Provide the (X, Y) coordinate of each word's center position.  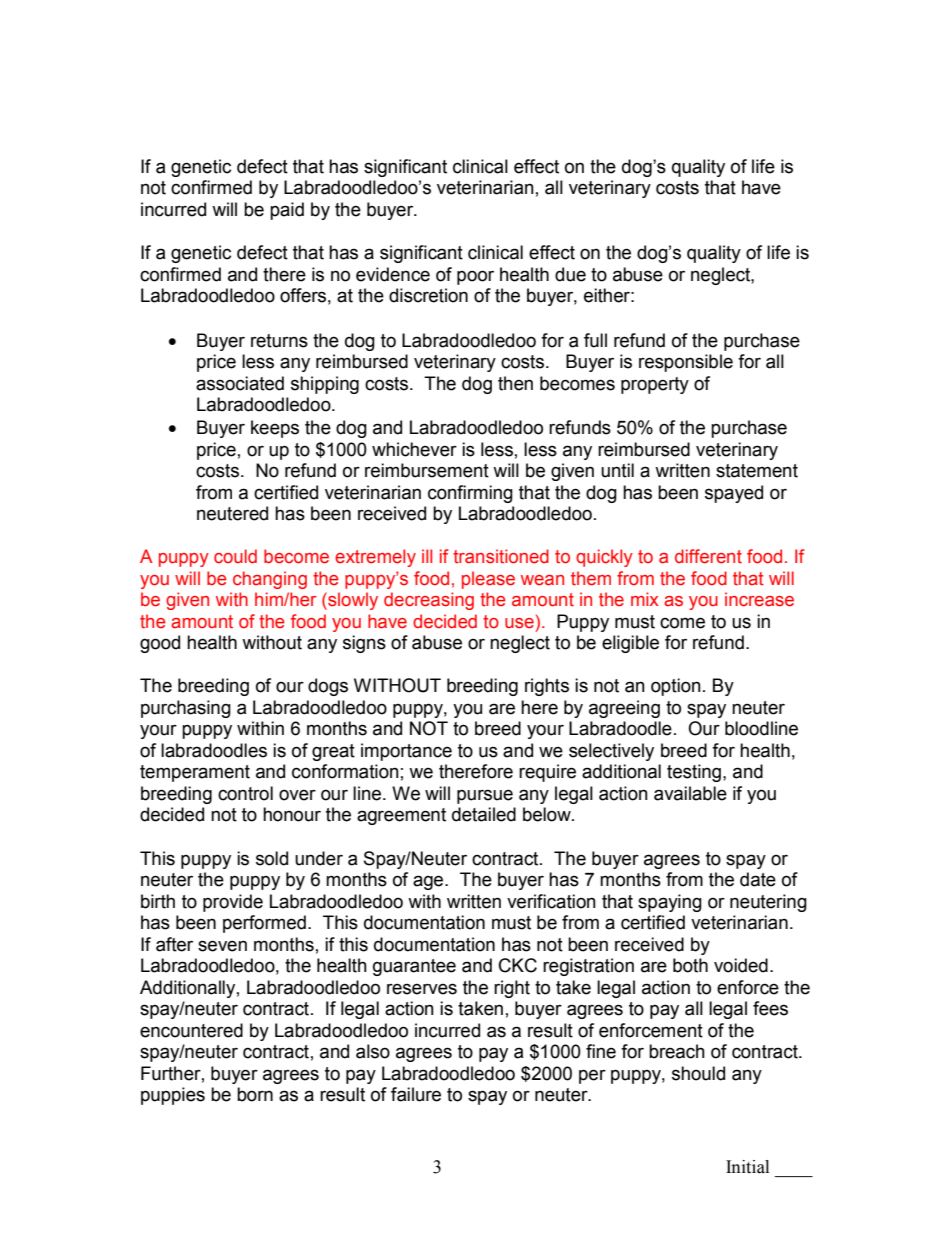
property (655, 385)
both (690, 965)
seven (222, 946)
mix (644, 599)
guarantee (414, 967)
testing (695, 773)
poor (475, 277)
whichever (414, 449)
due (570, 274)
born (255, 1094)
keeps (275, 429)
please (488, 580)
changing (270, 580)
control (245, 793)
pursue (485, 796)
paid (287, 211)
